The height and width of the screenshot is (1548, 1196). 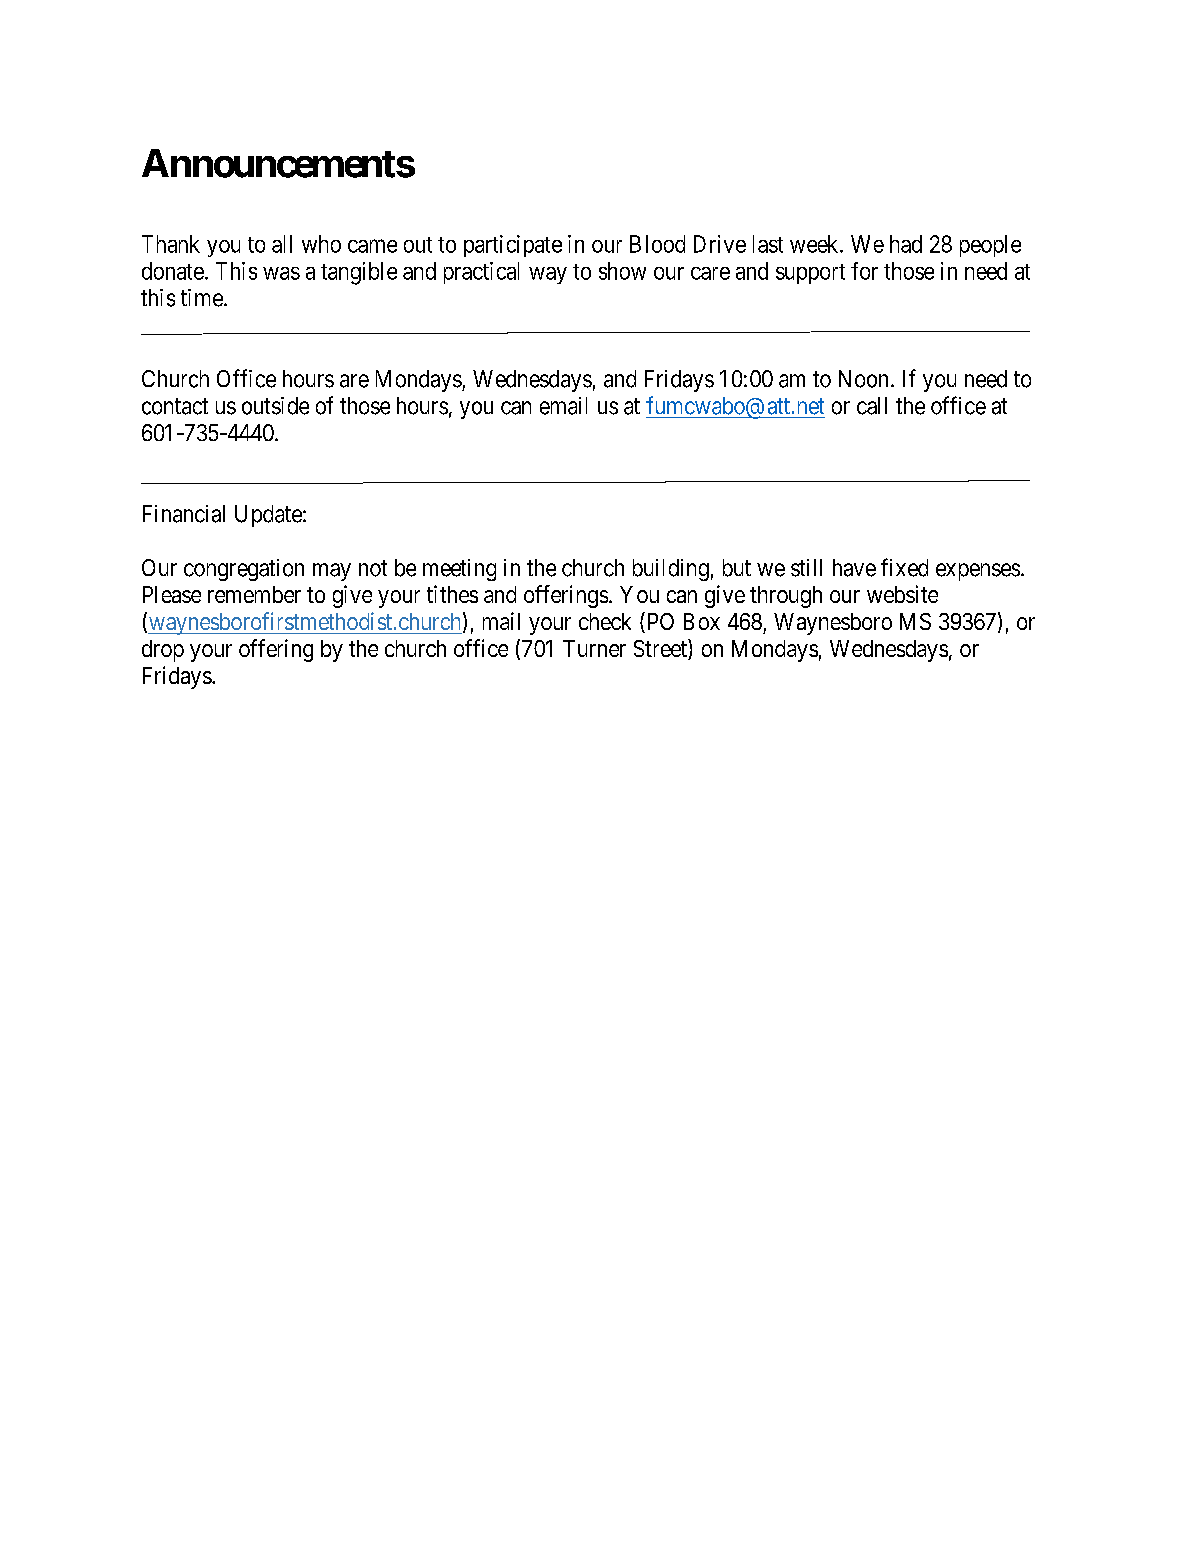 I want to click on Turner, so click(x=594, y=648).
